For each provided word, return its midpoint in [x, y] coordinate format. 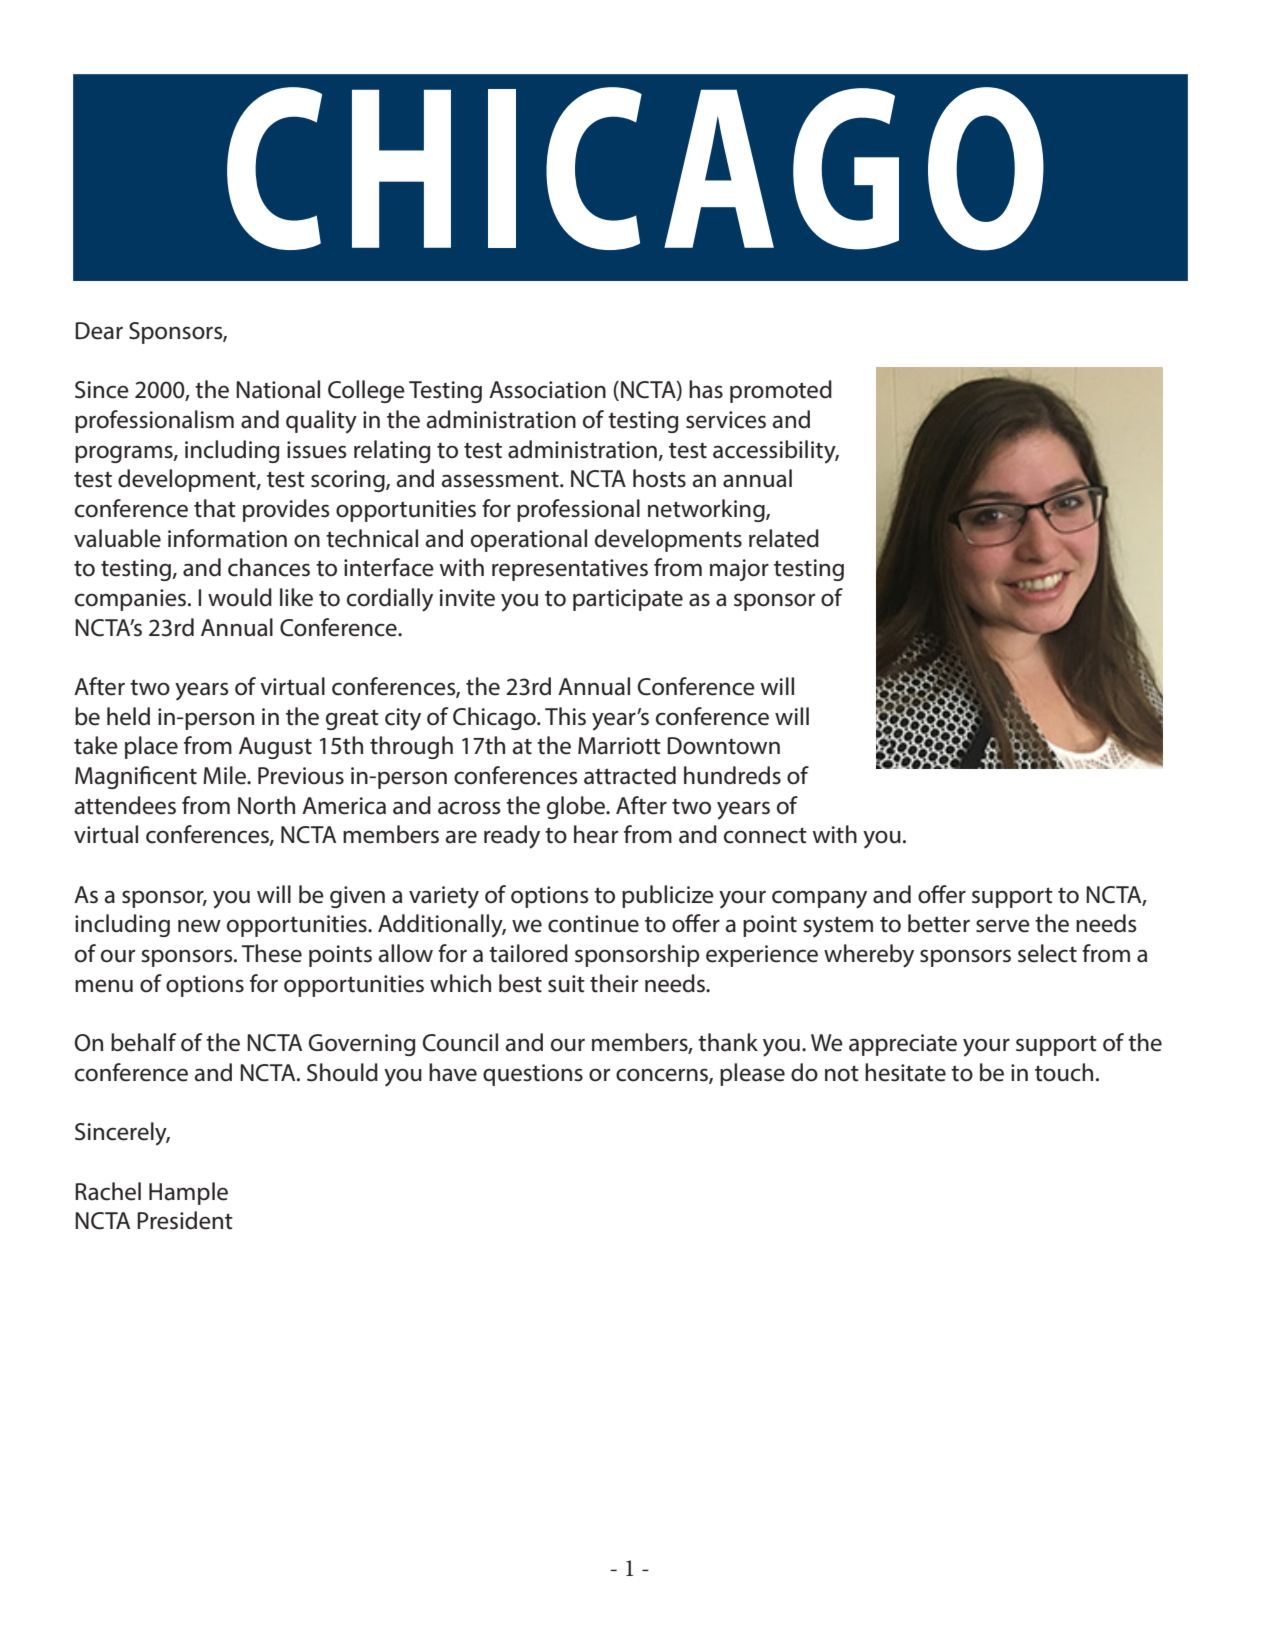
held [128, 716]
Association [547, 390]
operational [529, 540]
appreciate [903, 1045]
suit [566, 984]
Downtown [723, 746]
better [939, 923]
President [185, 1220]
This [565, 716]
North [266, 805]
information [227, 538]
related [784, 538]
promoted [781, 391]
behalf [143, 1042]
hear [596, 834]
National [278, 389]
